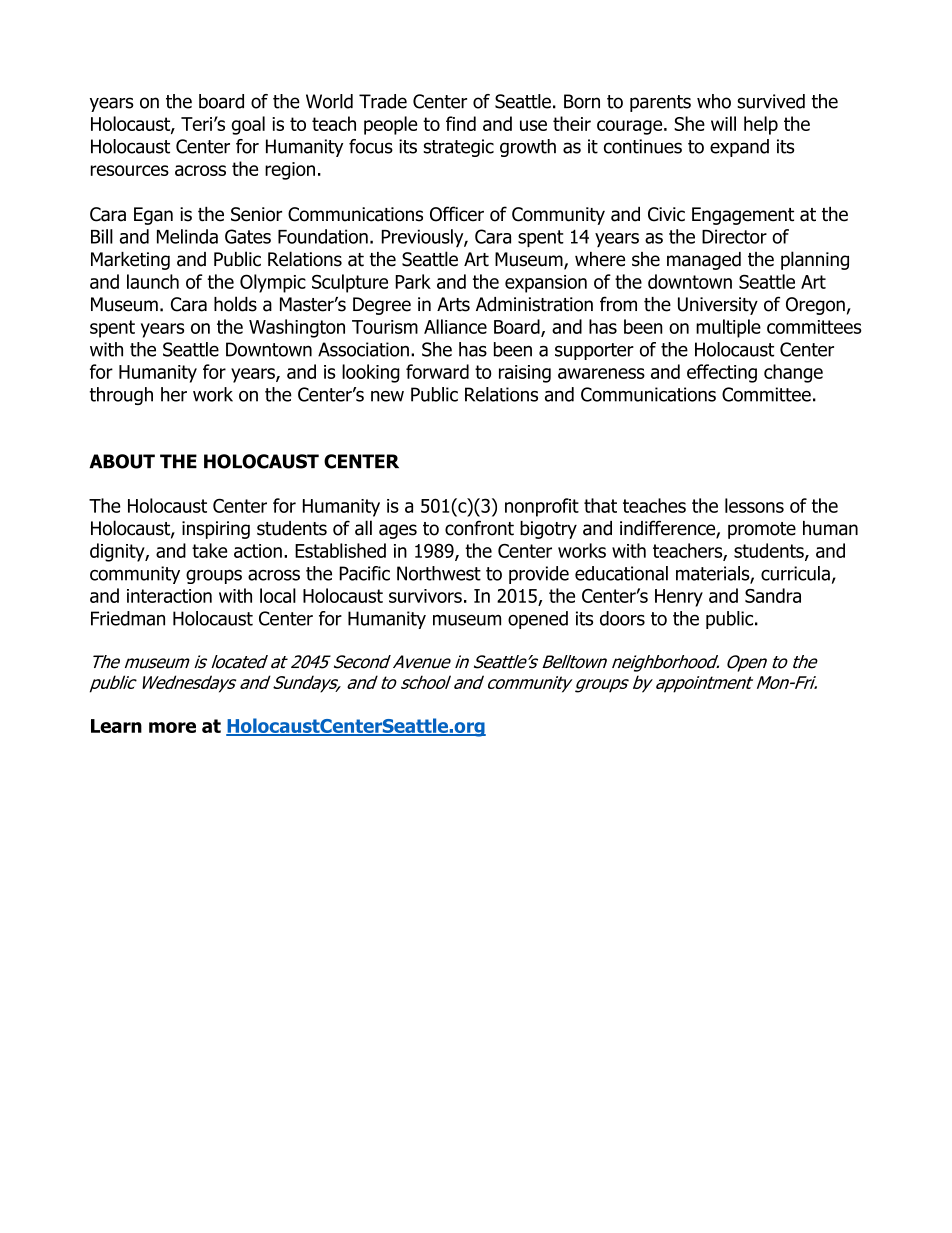  Describe the element at coordinates (248, 125) in the screenshot. I see `goal` at that location.
